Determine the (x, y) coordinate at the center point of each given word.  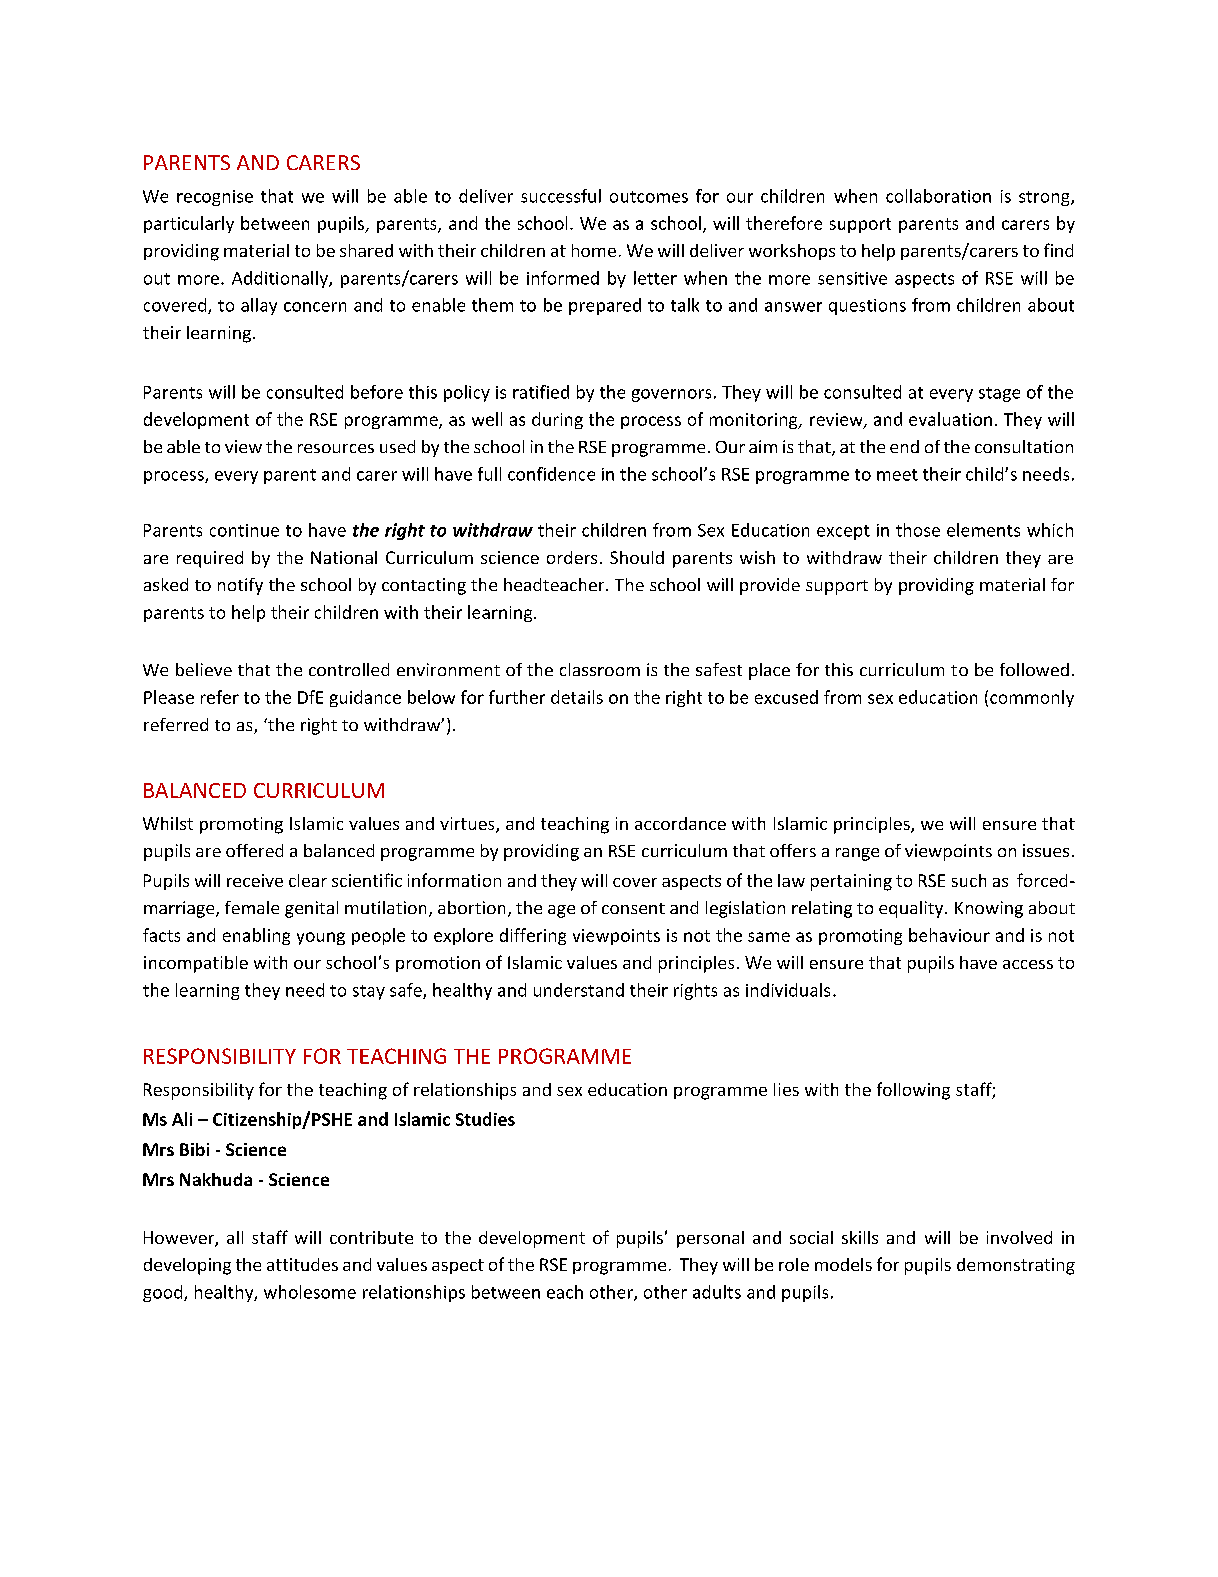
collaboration (938, 196)
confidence (551, 474)
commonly (1032, 698)
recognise (215, 198)
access (1028, 964)
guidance (365, 698)
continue (244, 530)
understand (579, 990)
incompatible (196, 964)
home (594, 250)
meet (897, 475)
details (577, 697)
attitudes (302, 1264)
